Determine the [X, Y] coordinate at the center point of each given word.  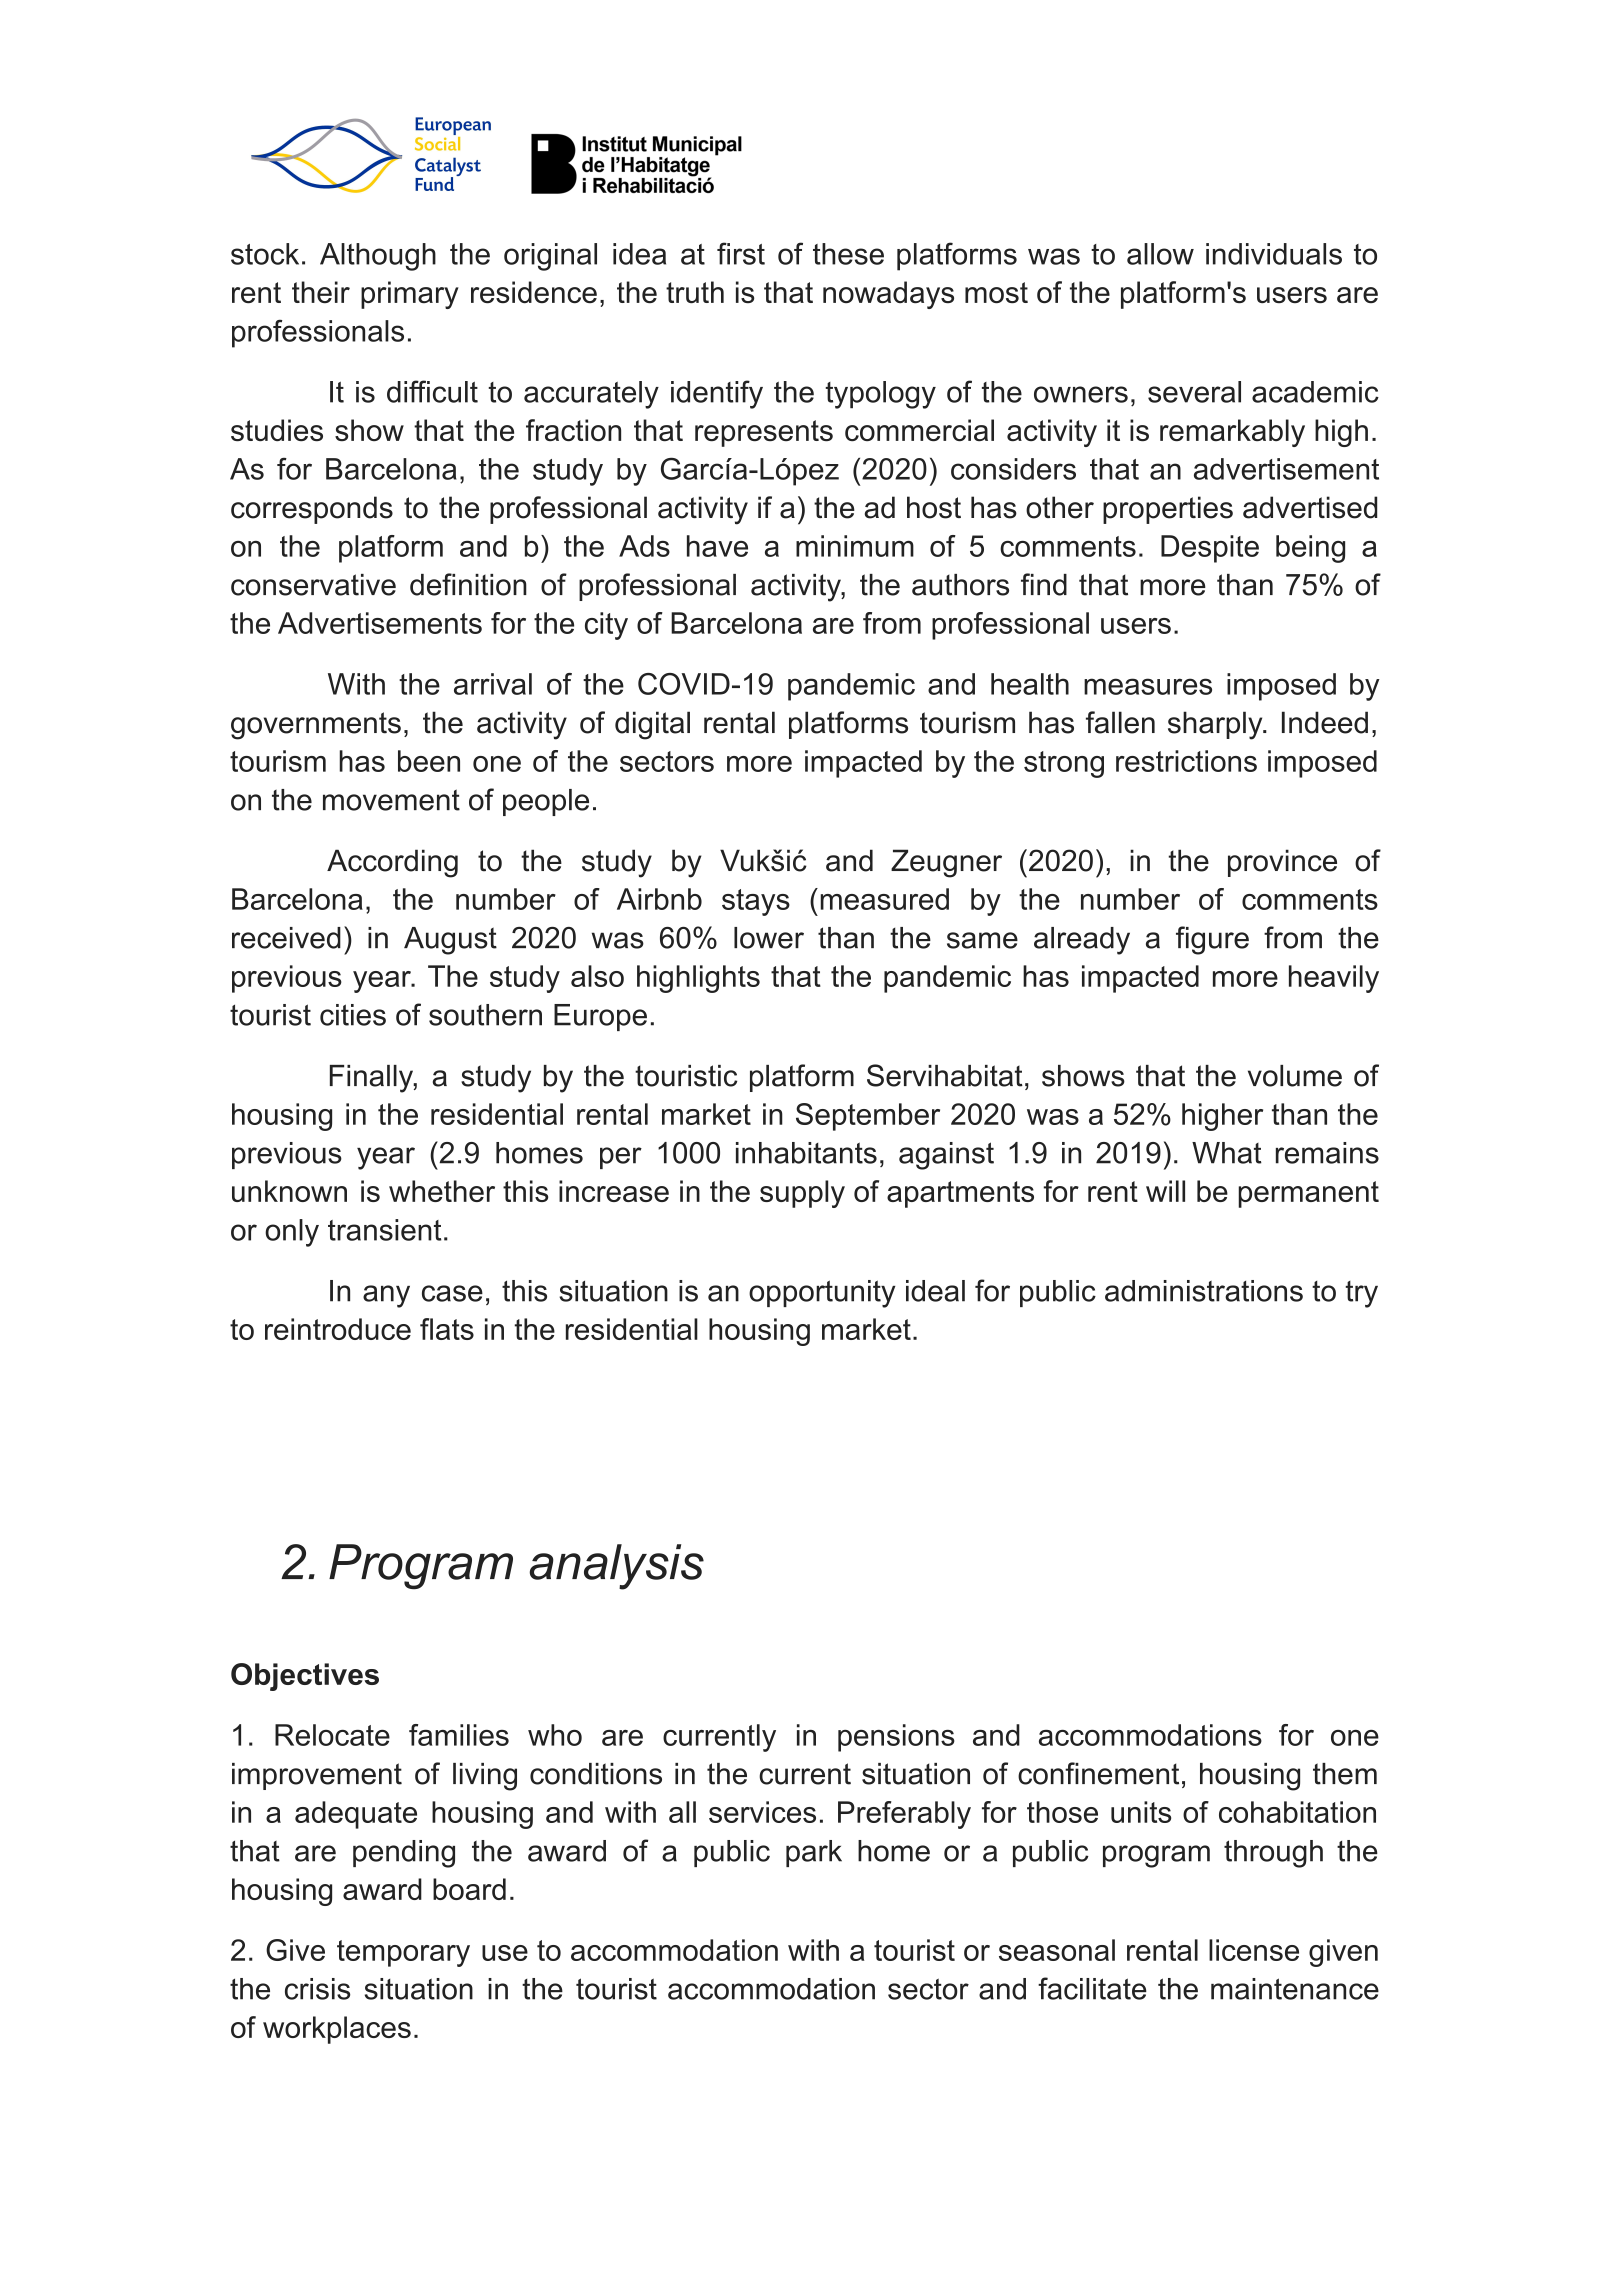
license [1254, 1950]
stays [756, 902]
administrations [1204, 1291]
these [848, 254]
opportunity [822, 1294]
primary [410, 295]
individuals [1274, 254]
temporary [403, 1953]
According [392, 863]
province [1282, 863]
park [814, 1853]
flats [447, 1329]
